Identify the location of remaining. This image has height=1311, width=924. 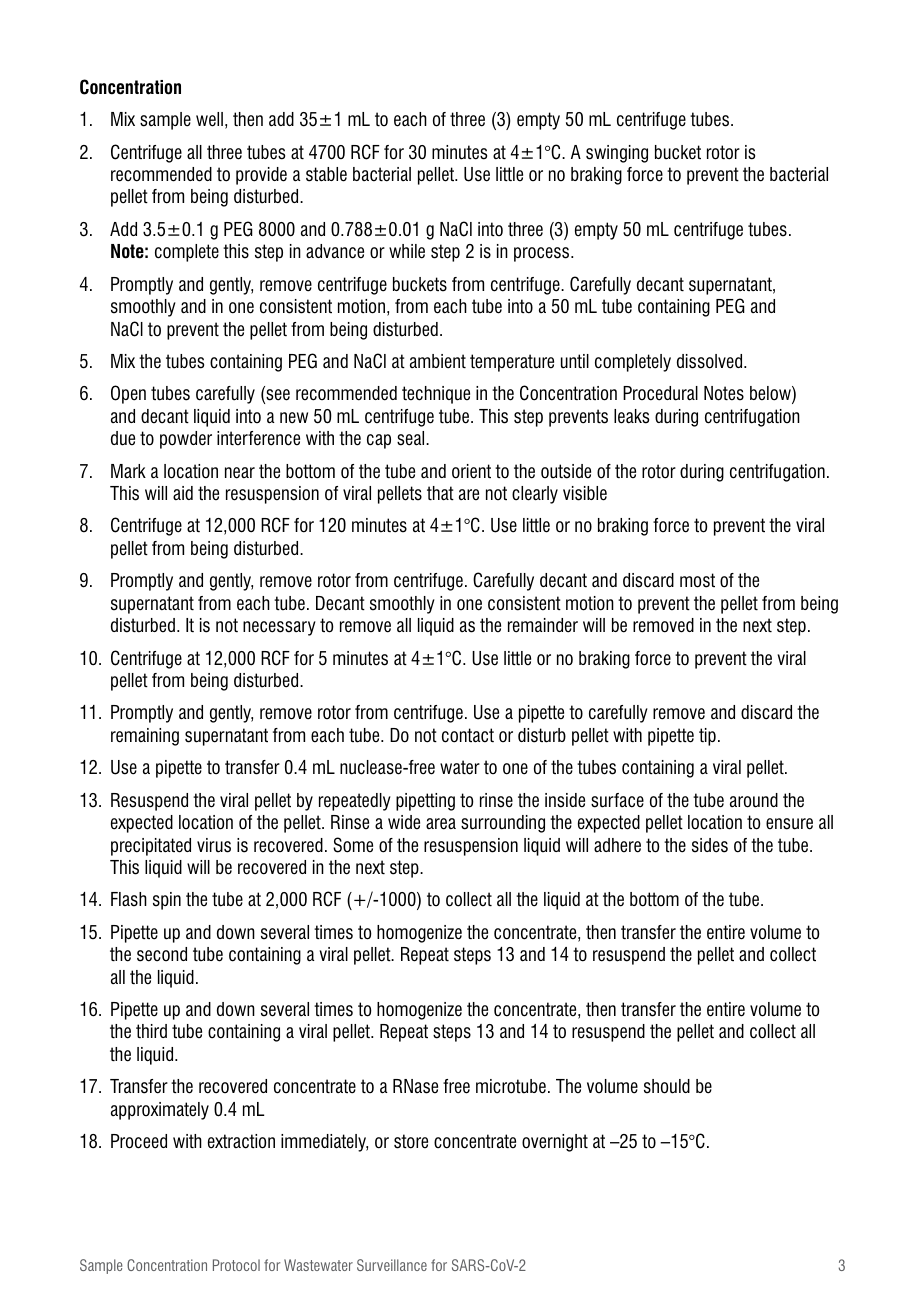
(145, 737).
